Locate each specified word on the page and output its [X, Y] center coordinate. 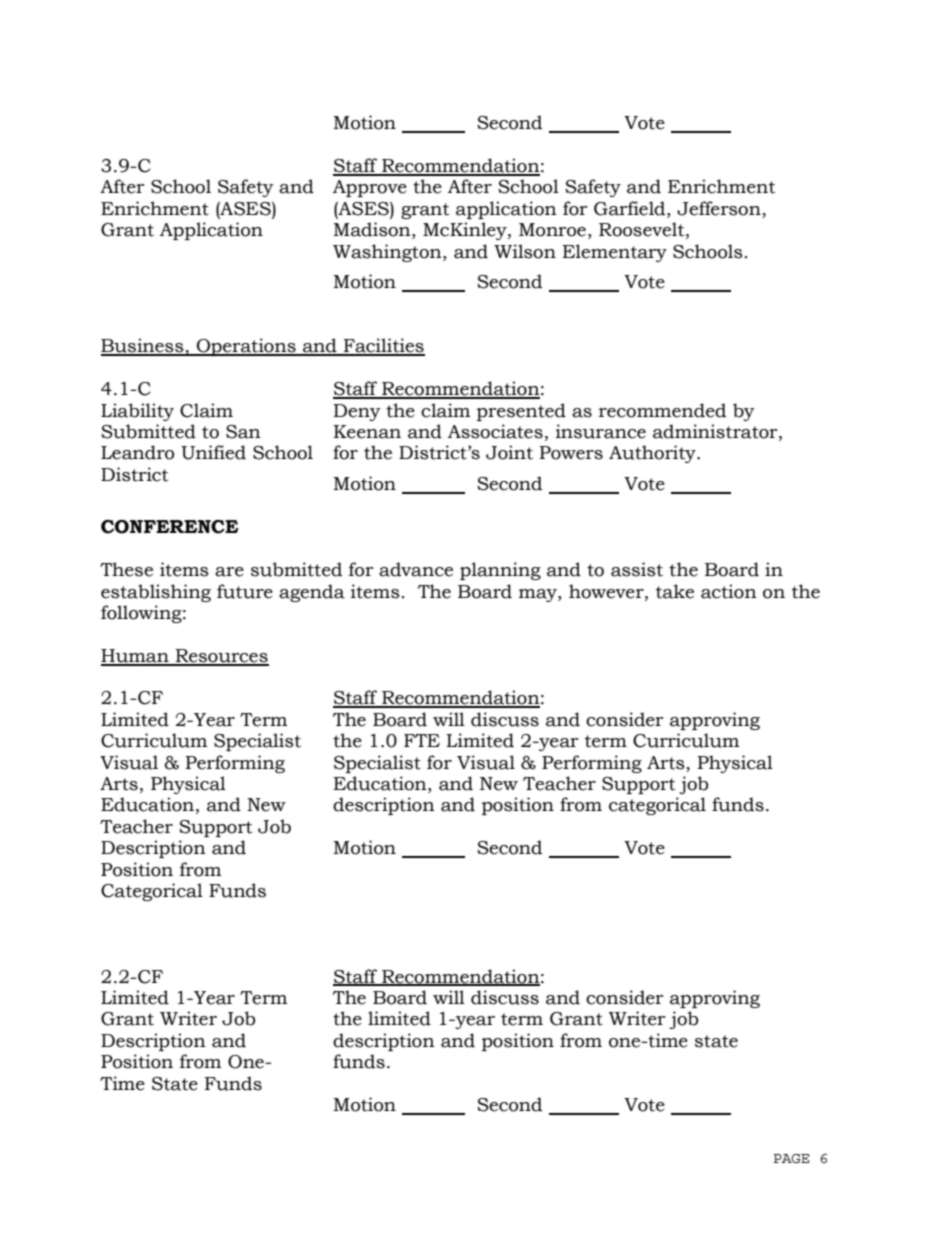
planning [500, 571]
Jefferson [719, 208]
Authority [653, 454]
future [245, 591]
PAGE [792, 1158]
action [729, 591]
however [607, 591]
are [229, 572]
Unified [213, 452]
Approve [370, 188]
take [675, 591]
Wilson [525, 251]
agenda [312, 593]
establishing [156, 593]
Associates [495, 431]
